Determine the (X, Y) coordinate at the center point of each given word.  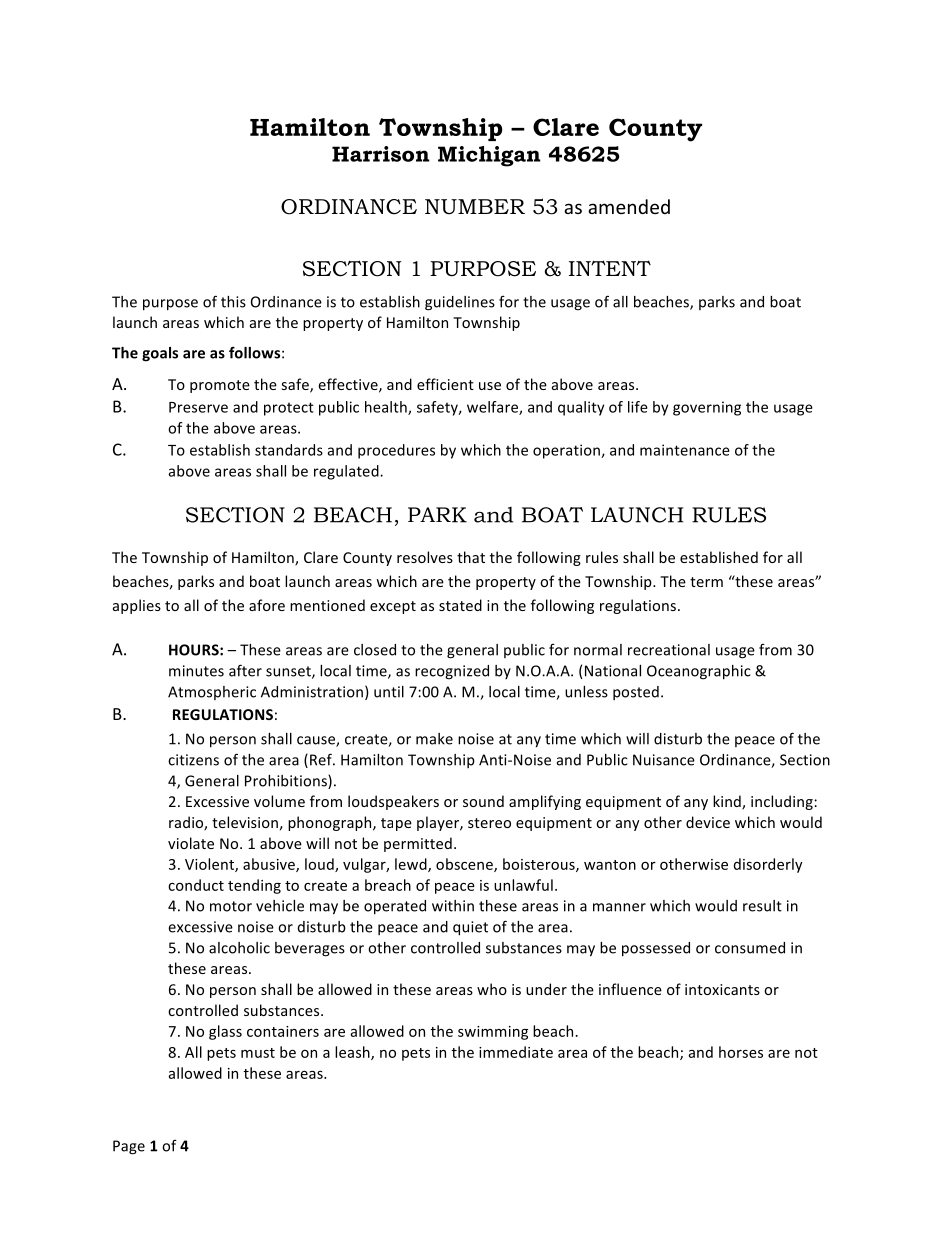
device (708, 822)
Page (129, 1147)
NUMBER (475, 207)
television (245, 822)
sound (483, 801)
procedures (396, 451)
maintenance (685, 450)
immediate (516, 1052)
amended (629, 206)
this (233, 302)
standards (289, 450)
